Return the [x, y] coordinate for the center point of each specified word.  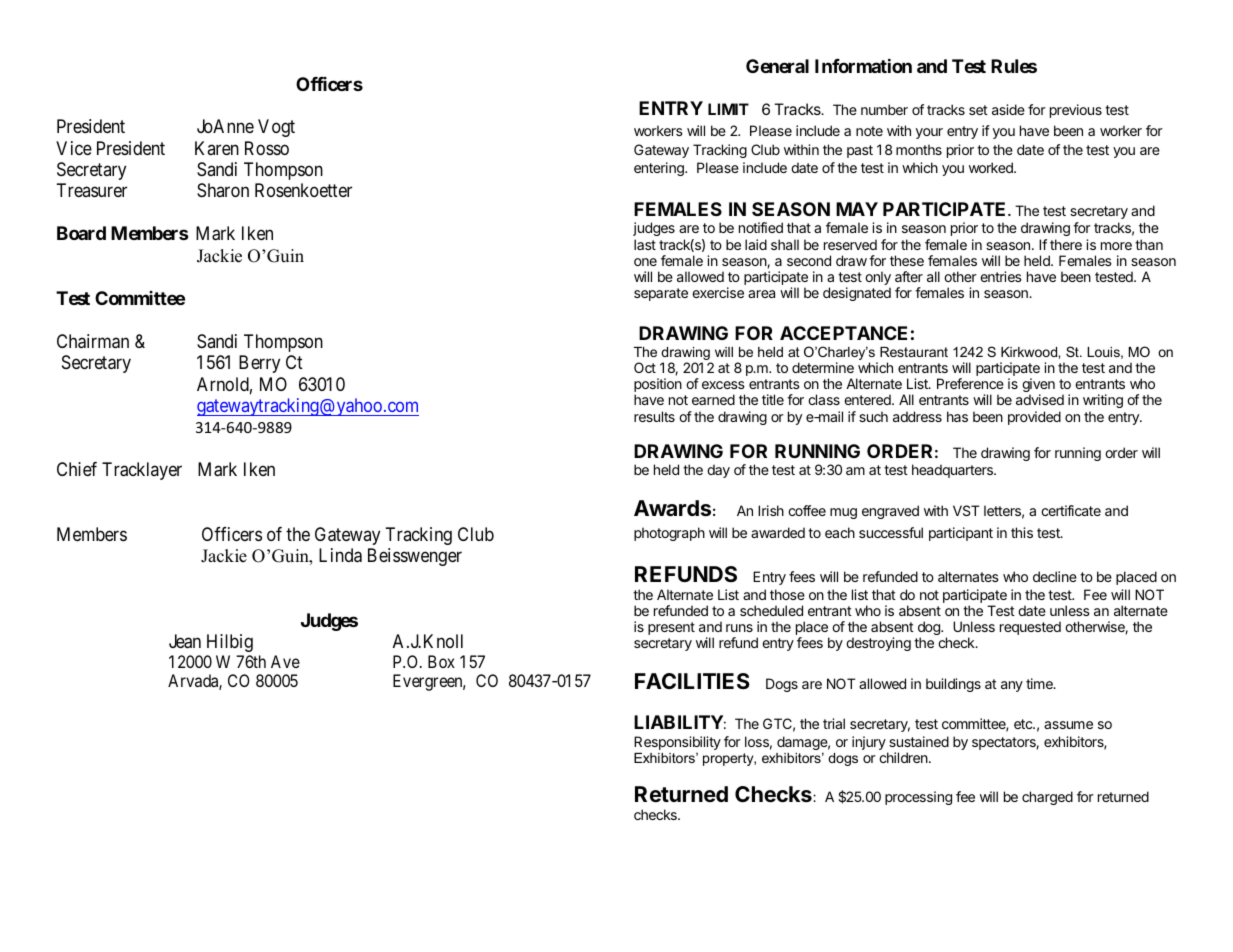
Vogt [276, 128]
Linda [340, 555]
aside [1008, 109]
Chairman [93, 341]
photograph [669, 534]
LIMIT [728, 109]
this [1022, 532]
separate [661, 294]
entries [1001, 276]
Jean [185, 641]
